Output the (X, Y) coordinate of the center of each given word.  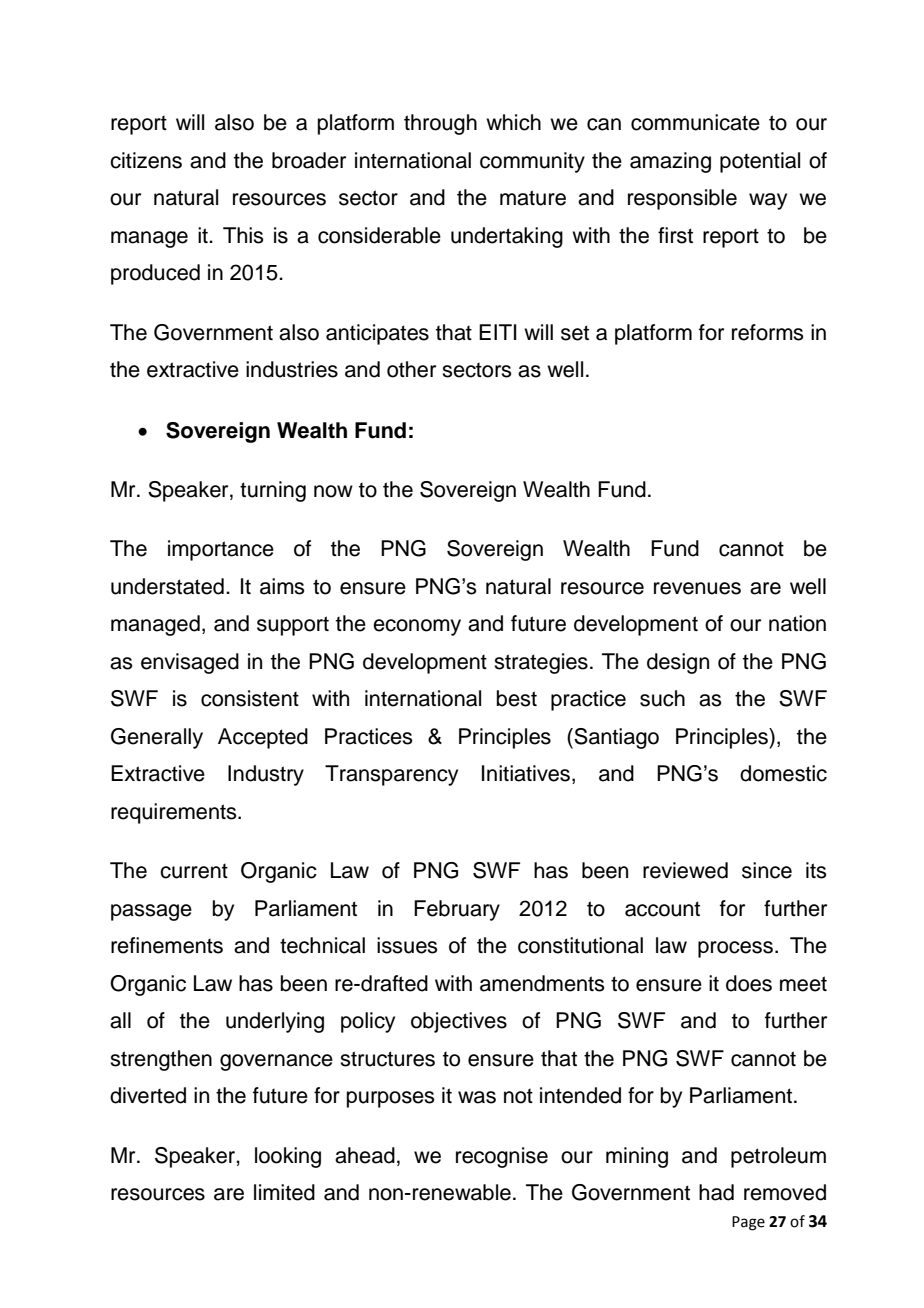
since (767, 870)
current (194, 871)
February (457, 910)
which (513, 122)
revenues (697, 588)
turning (273, 491)
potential (760, 162)
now (333, 491)
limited (284, 1192)
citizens (146, 160)
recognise (502, 1157)
